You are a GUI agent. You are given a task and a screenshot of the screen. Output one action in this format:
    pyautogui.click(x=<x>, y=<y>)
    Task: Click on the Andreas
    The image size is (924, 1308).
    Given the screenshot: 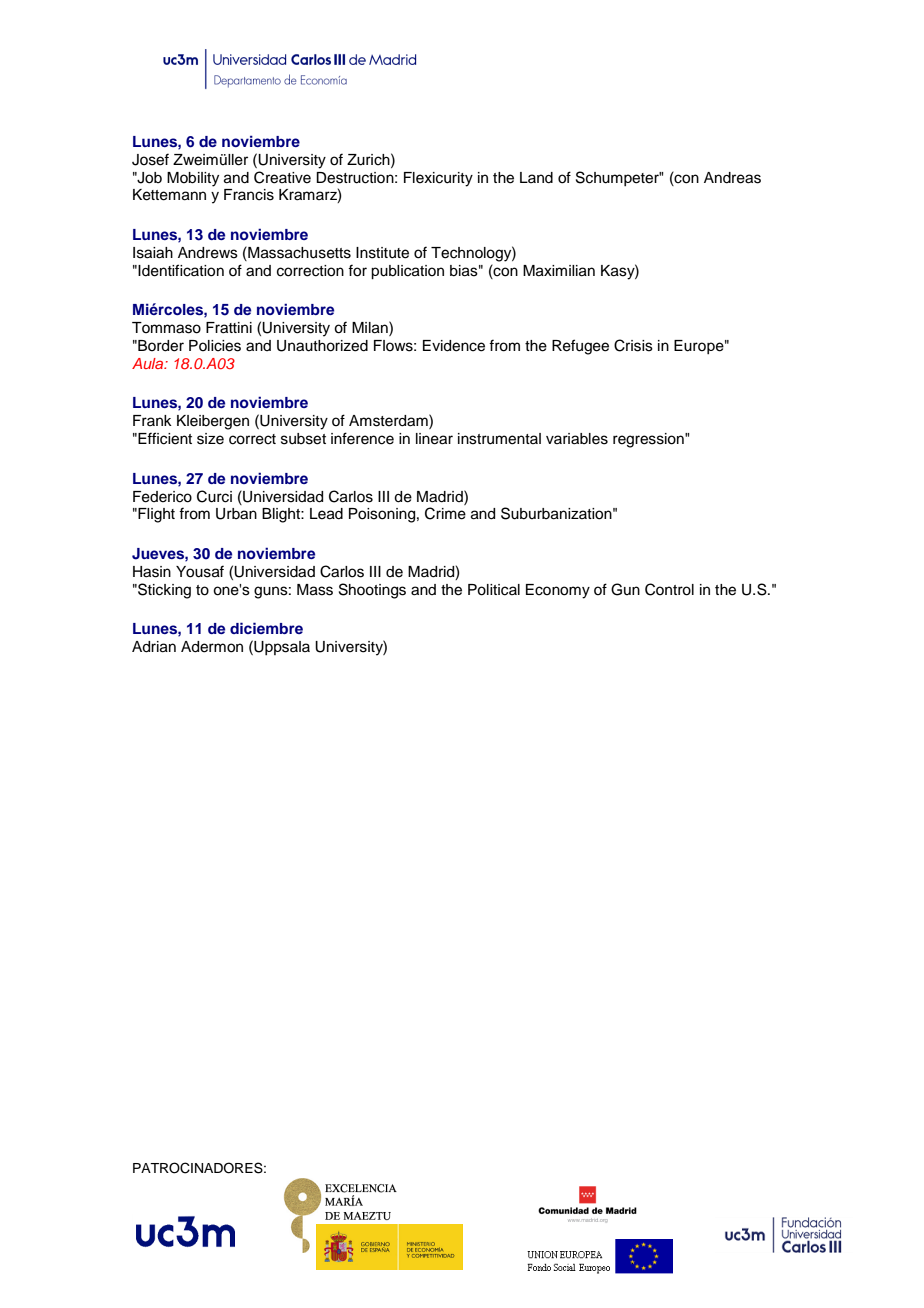 What is the action you would take?
    pyautogui.click(x=732, y=178)
